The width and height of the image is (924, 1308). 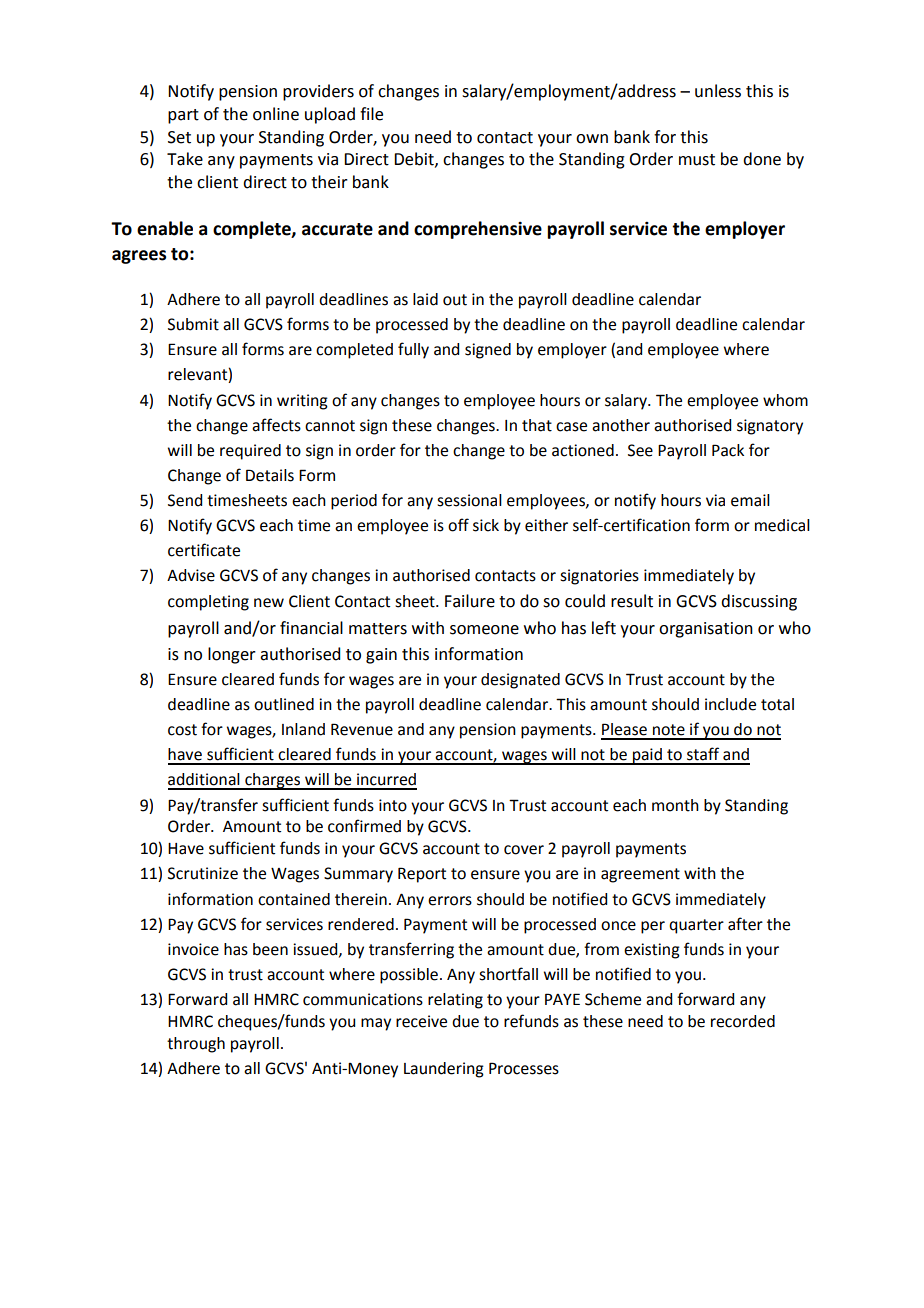 What do you see at coordinates (718, 91) in the image?
I see `unless` at bounding box center [718, 91].
